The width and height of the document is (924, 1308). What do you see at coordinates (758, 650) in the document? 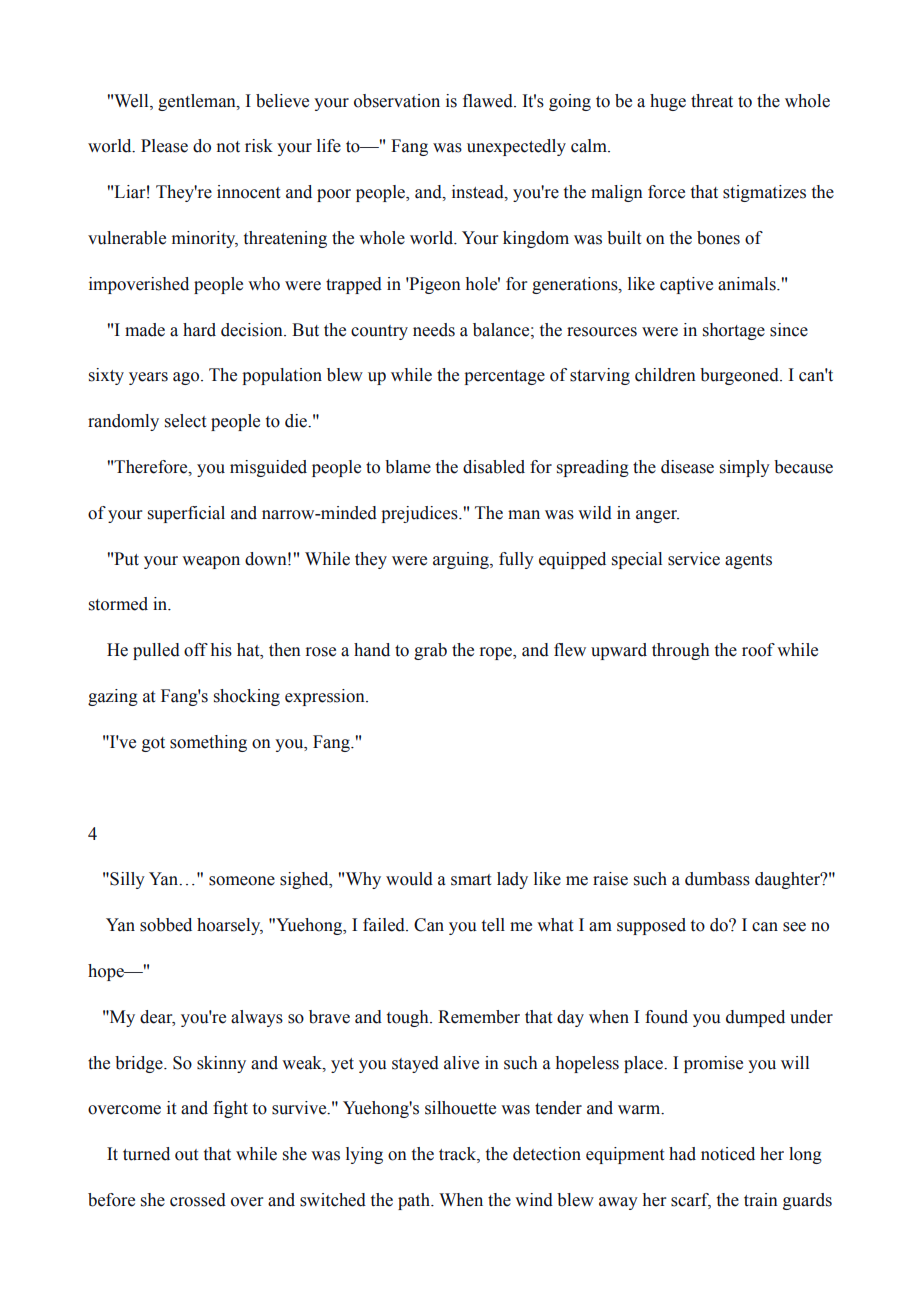
I see `roof` at bounding box center [758, 650].
